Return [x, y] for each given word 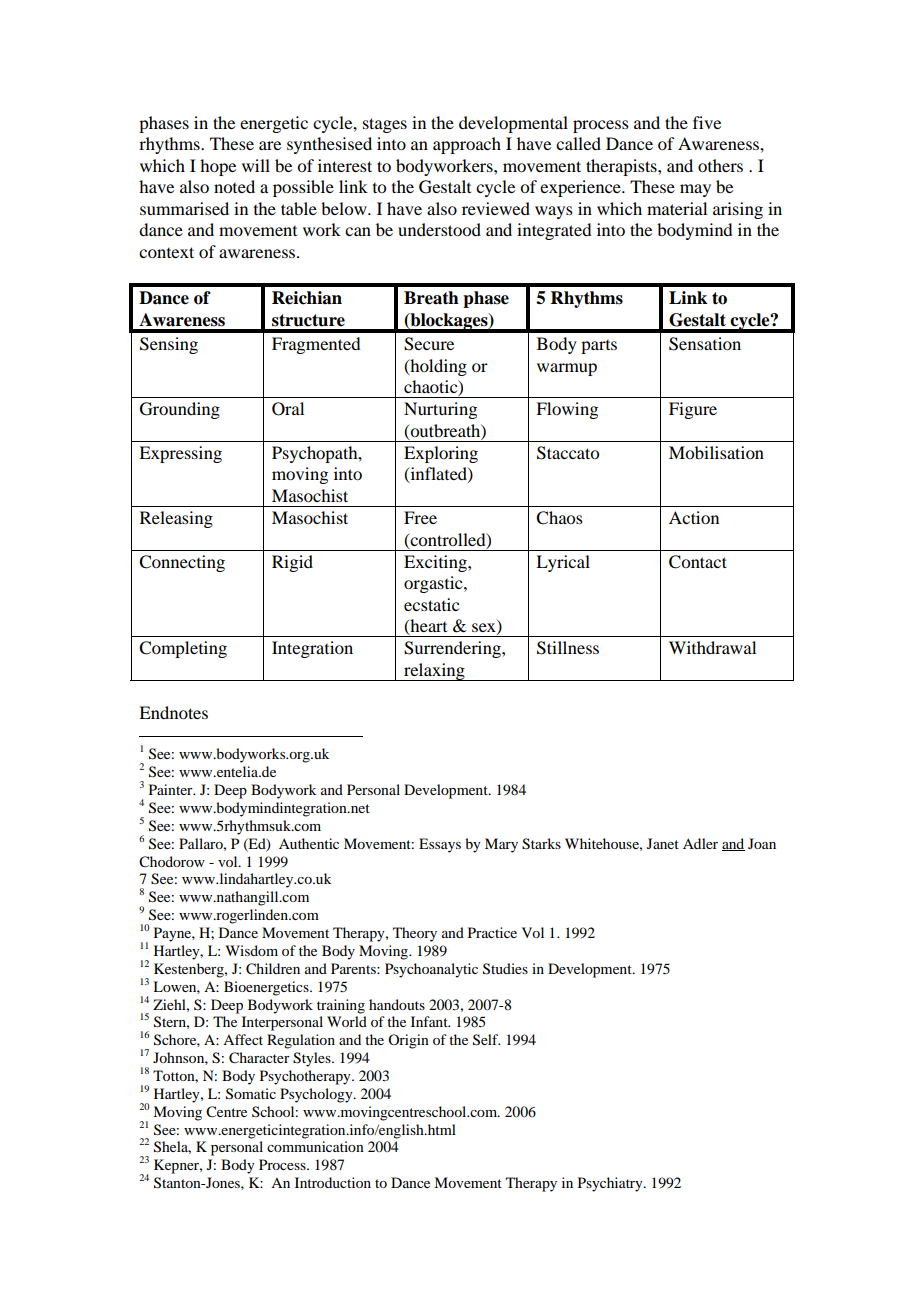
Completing [183, 649]
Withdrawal [712, 647]
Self [486, 1040]
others [720, 165]
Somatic [251, 1094]
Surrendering [453, 649]
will [256, 165]
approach [467, 145]
